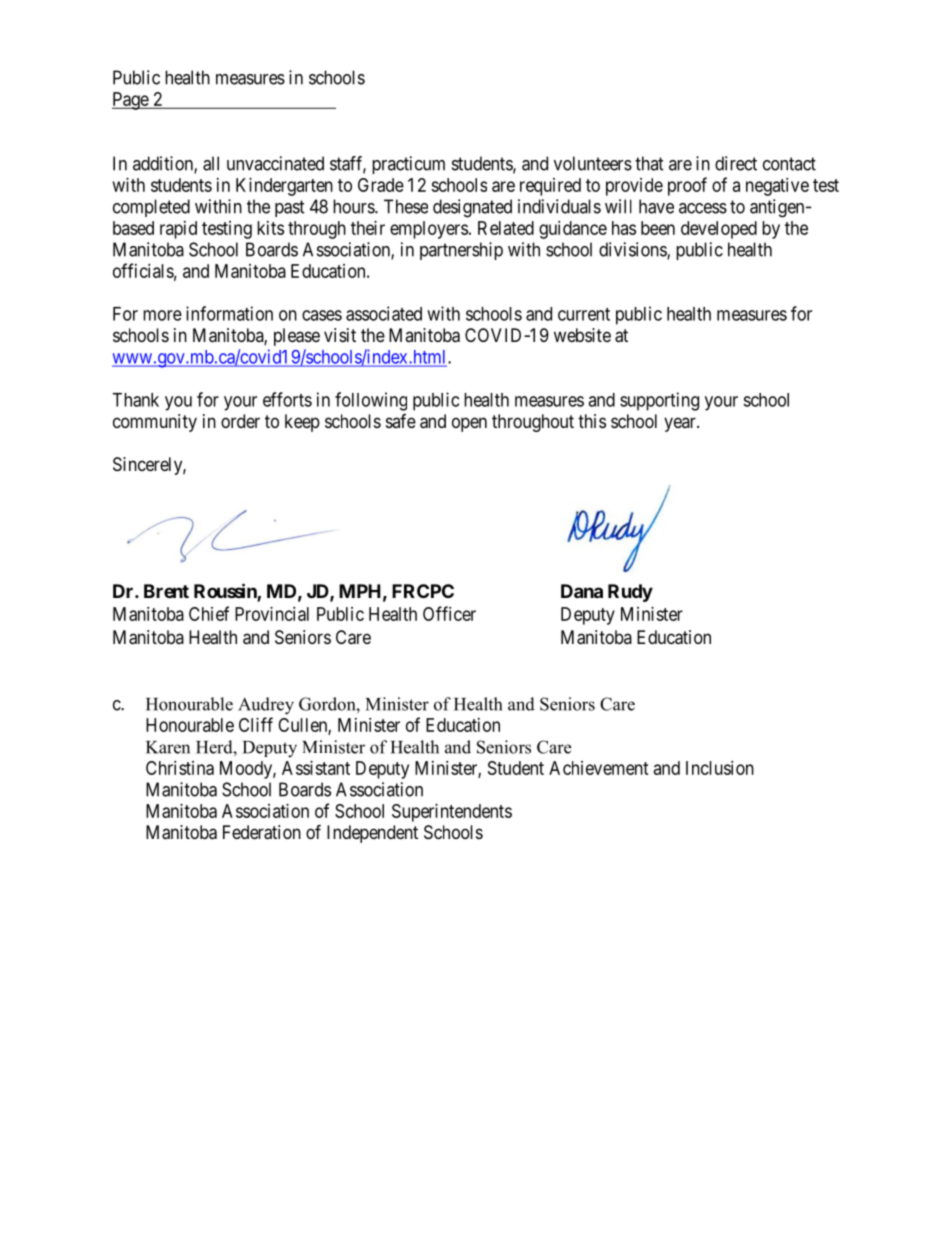  Describe the element at coordinates (166, 591) in the screenshot. I see `Brent` at that location.
